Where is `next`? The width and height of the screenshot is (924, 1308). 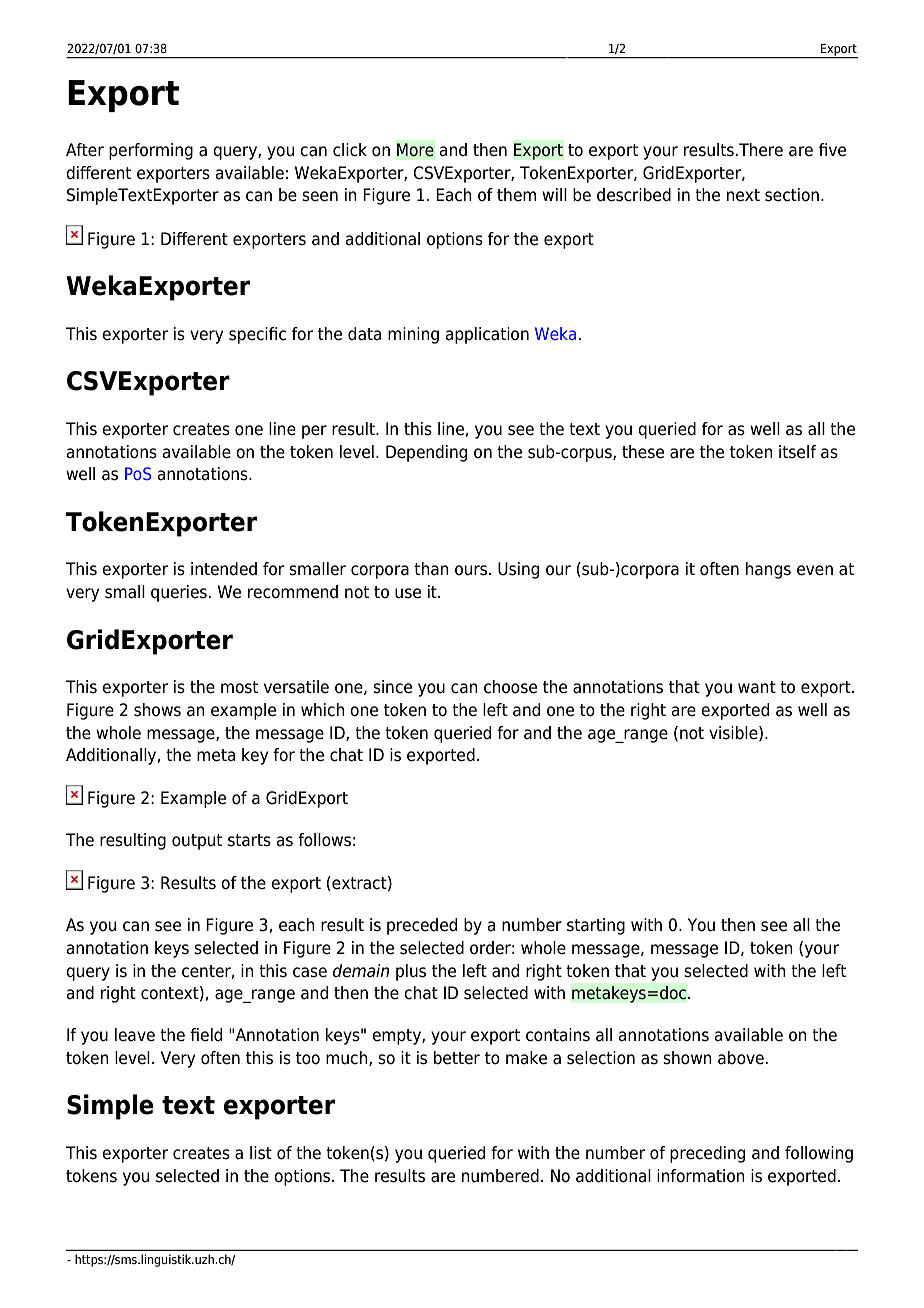
next is located at coordinates (743, 195).
